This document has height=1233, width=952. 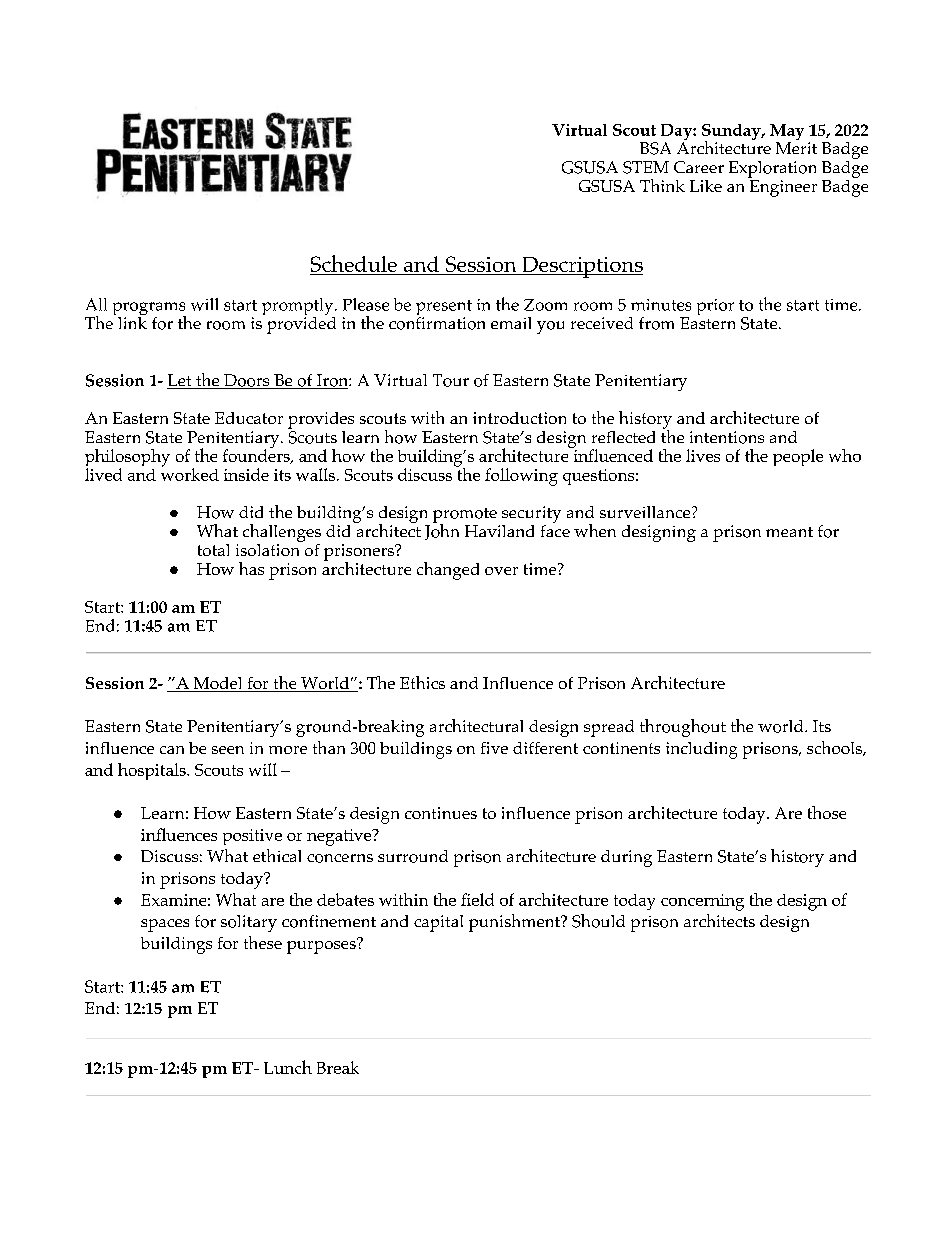 What do you see at coordinates (772, 171) in the document?
I see `Exploration` at bounding box center [772, 171].
